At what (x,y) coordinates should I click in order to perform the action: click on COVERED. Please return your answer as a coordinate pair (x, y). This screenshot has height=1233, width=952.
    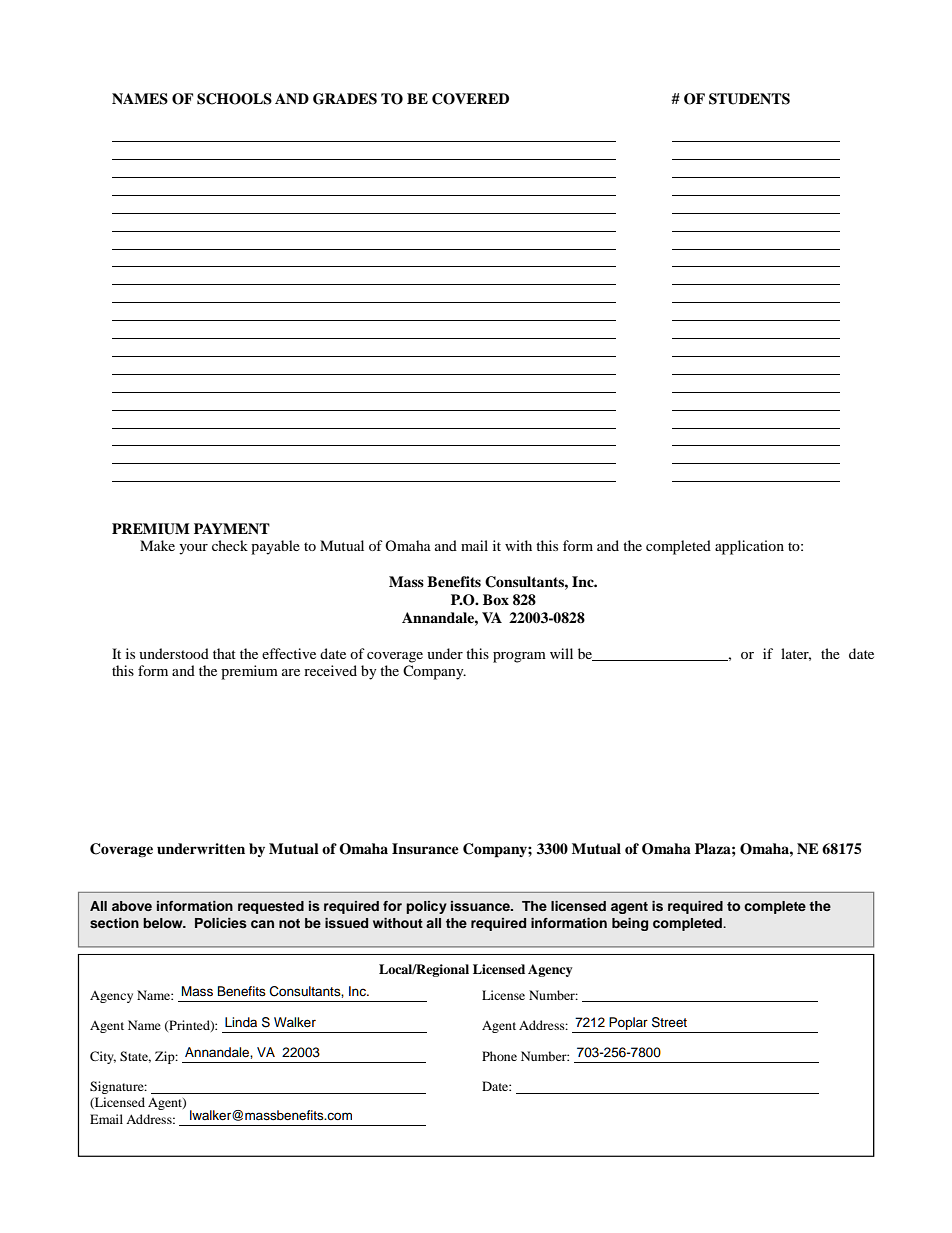
    Looking at the image, I should click on (470, 99).
